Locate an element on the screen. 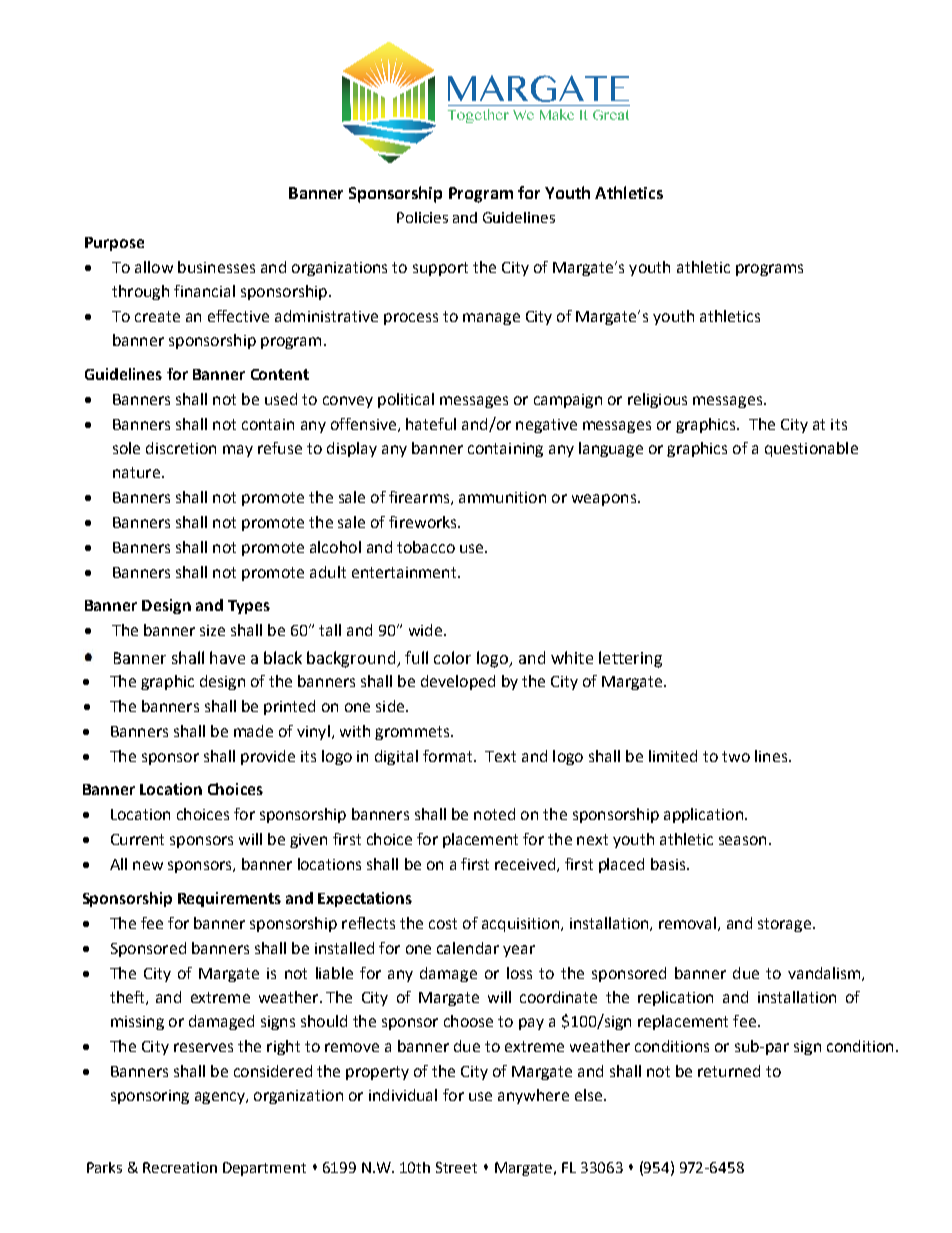 This screenshot has height=1233, width=952. Street is located at coordinates (456, 1167).
